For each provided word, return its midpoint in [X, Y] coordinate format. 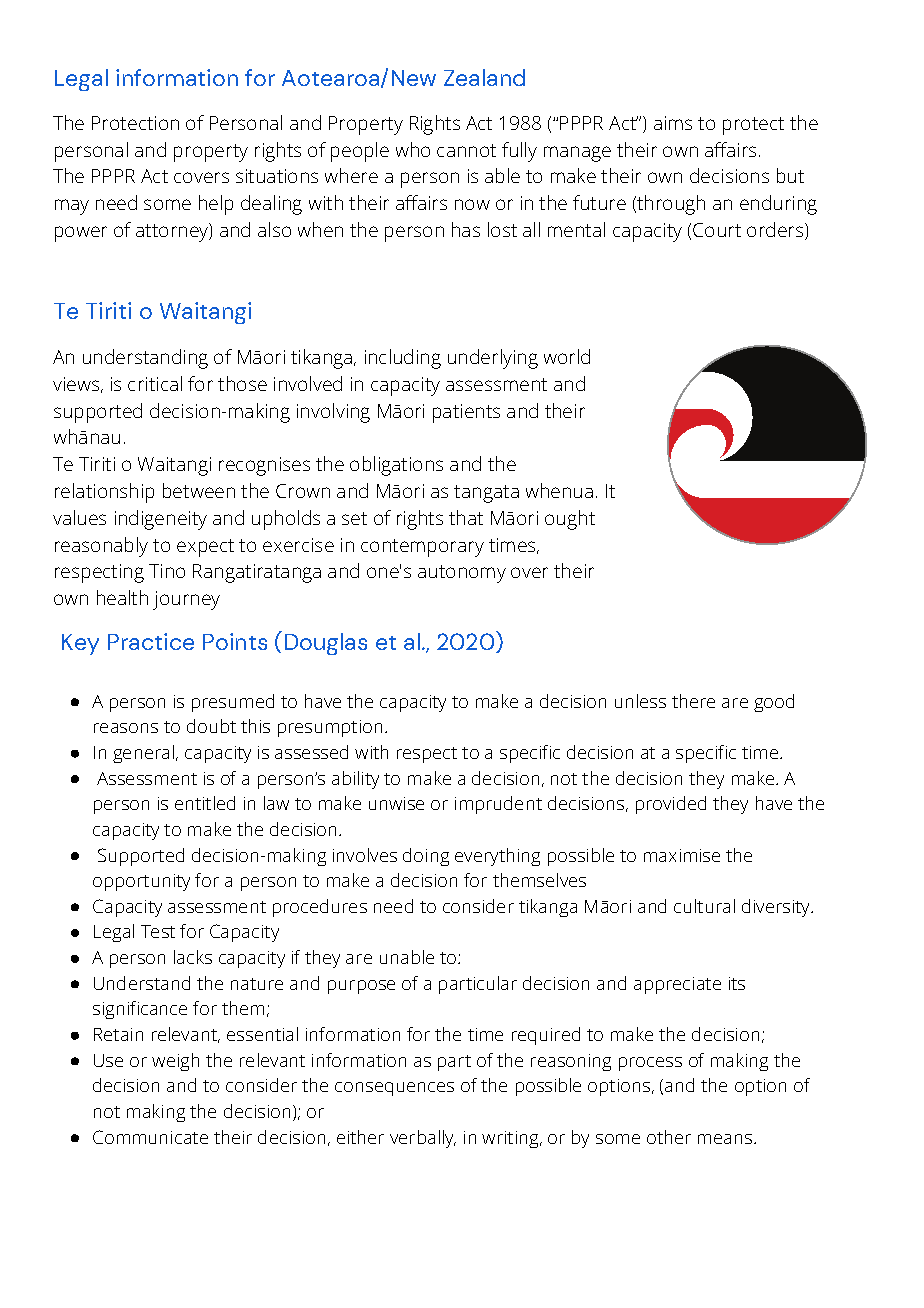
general [143, 754]
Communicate [150, 1137]
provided [671, 805]
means [725, 1139]
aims [673, 123]
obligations [396, 466]
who [413, 149]
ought [570, 520]
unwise [396, 803]
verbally [423, 1139]
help [216, 205]
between [199, 490]
